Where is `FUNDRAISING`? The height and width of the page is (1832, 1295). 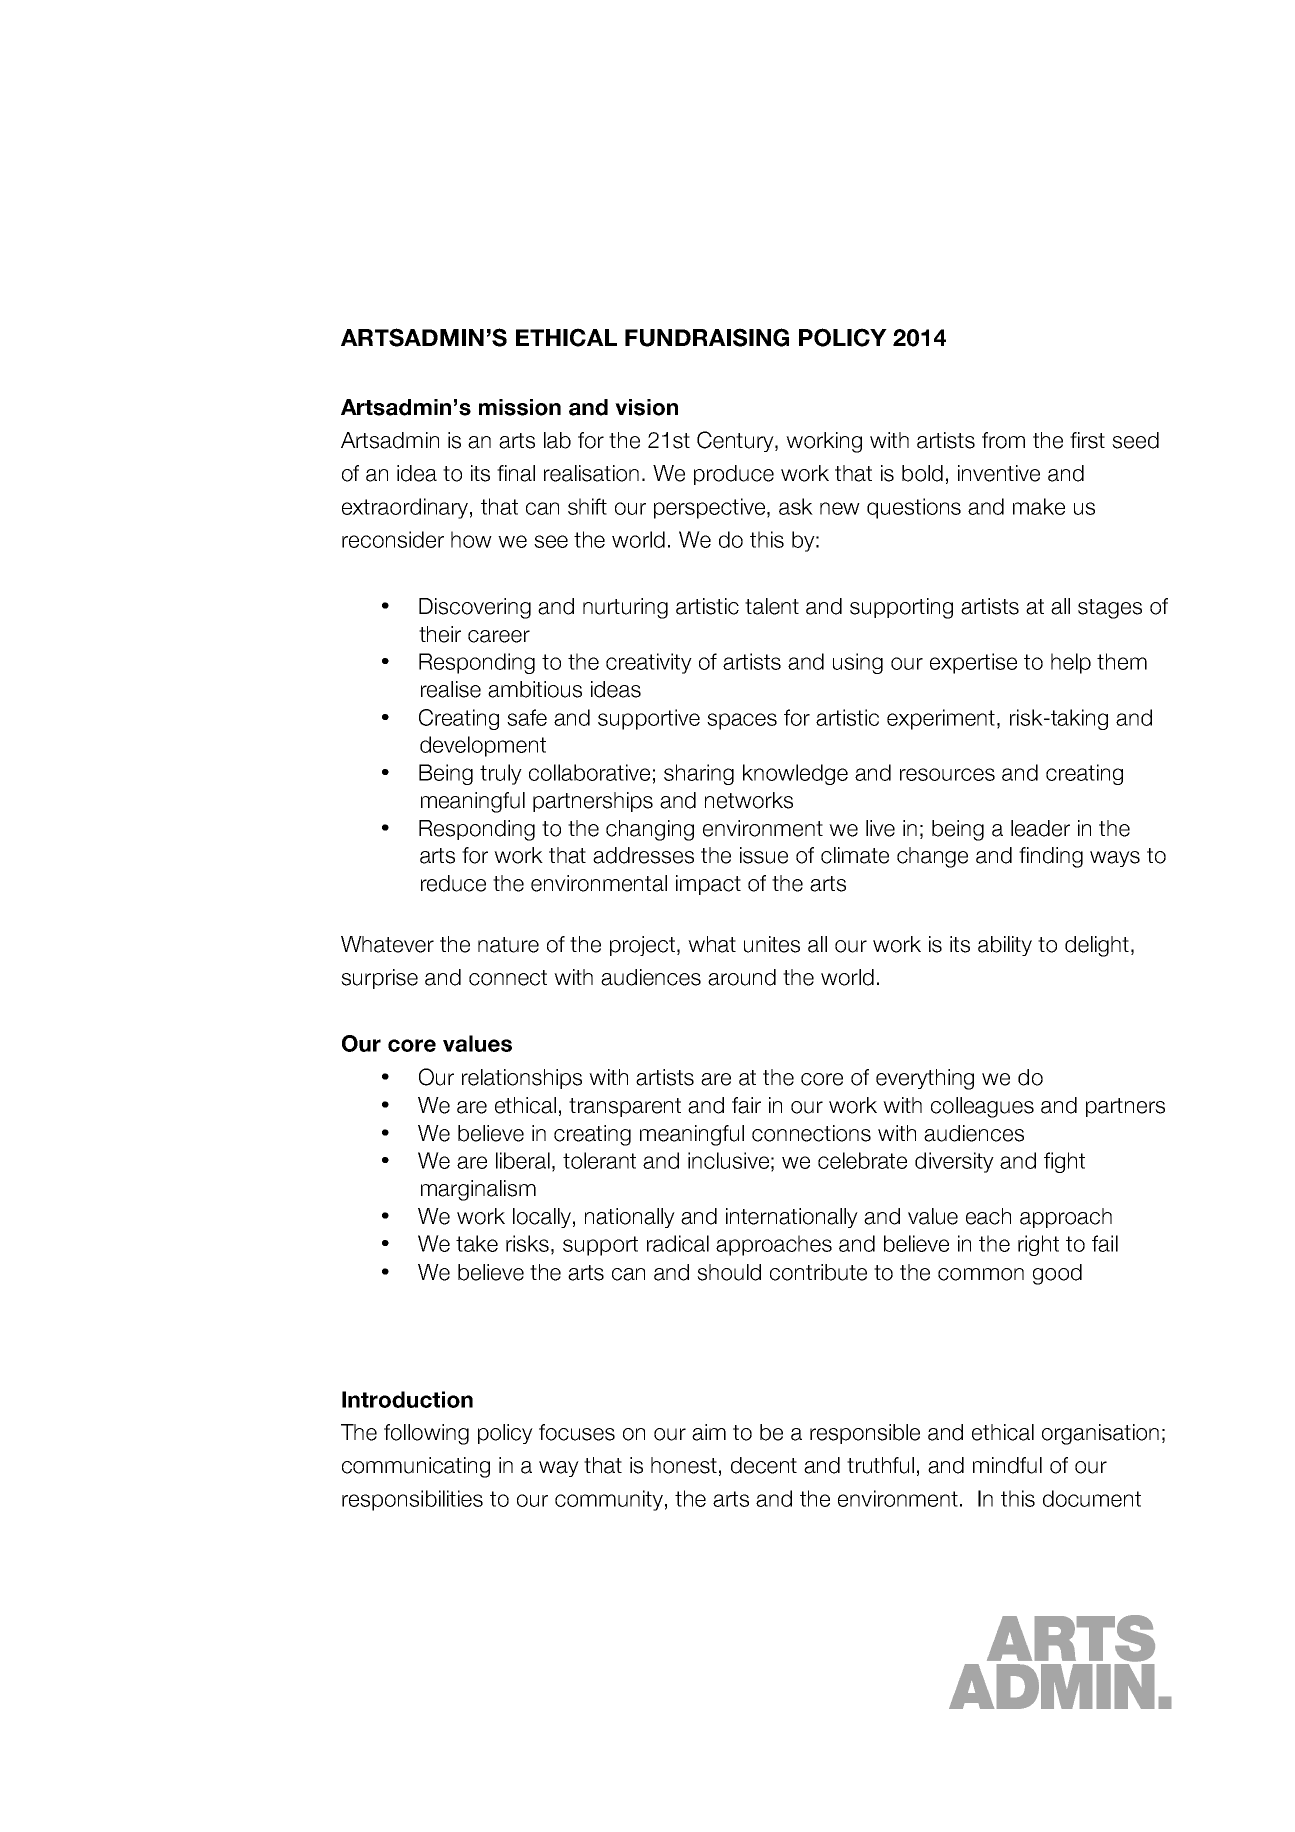
FUNDRAISING is located at coordinates (707, 337).
